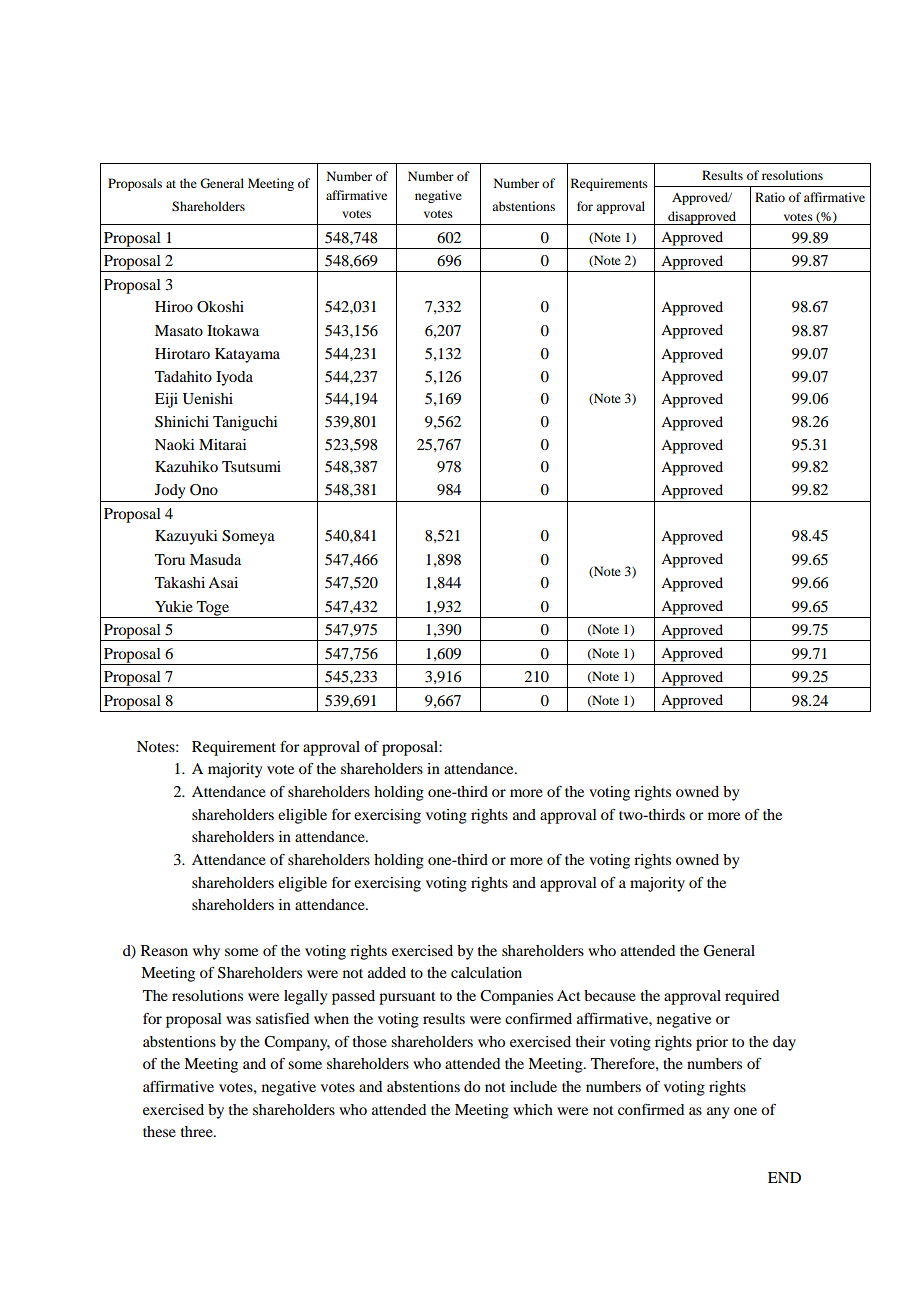  What do you see at coordinates (486, 972) in the document?
I see `calculation` at bounding box center [486, 972].
